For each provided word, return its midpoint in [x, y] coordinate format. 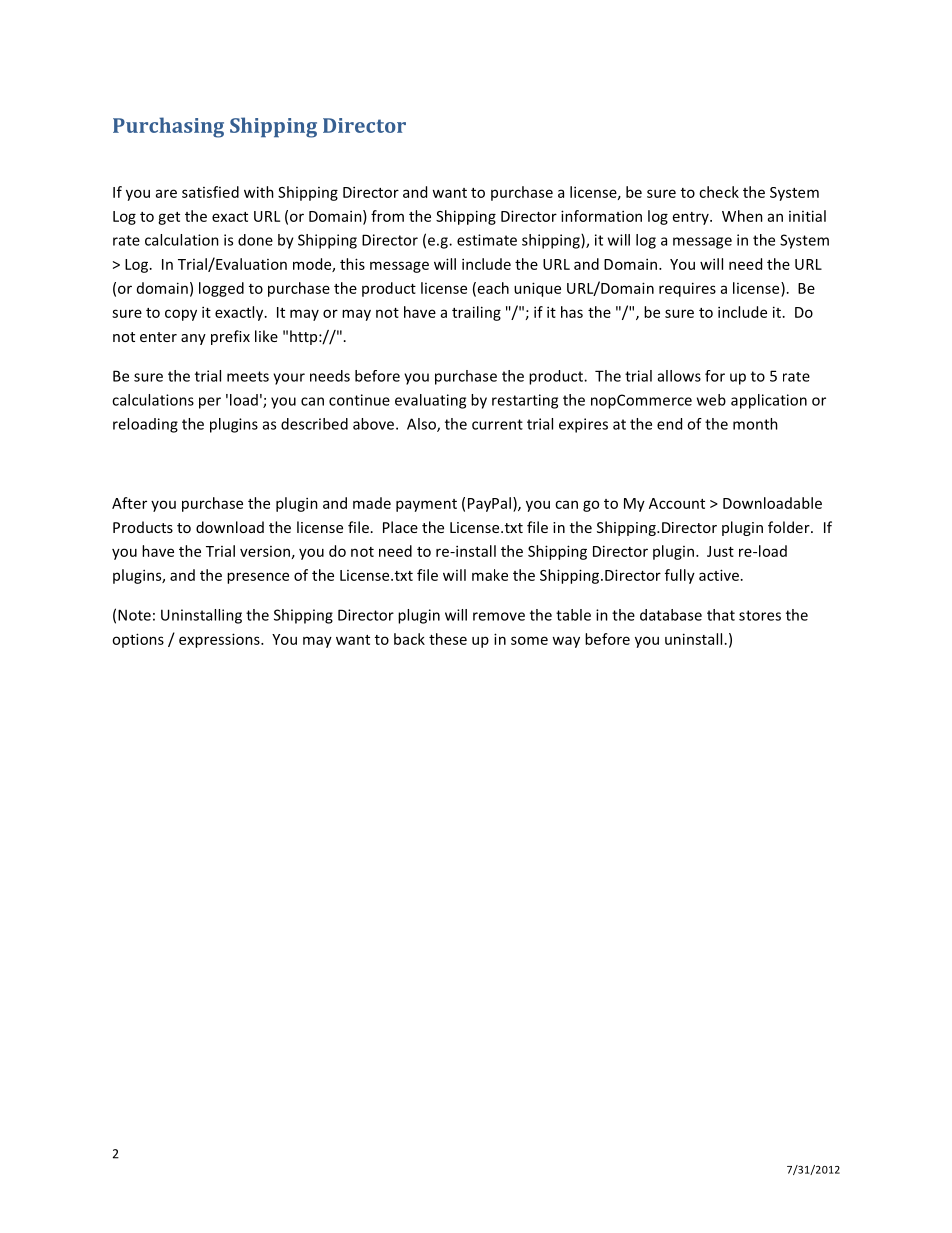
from [387, 216]
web [711, 400]
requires [687, 289]
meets [248, 376]
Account [677, 503]
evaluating [430, 401]
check [719, 192]
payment [426, 505]
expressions [220, 640]
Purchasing [168, 127]
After [129, 503]
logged [221, 289]
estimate [487, 240]
